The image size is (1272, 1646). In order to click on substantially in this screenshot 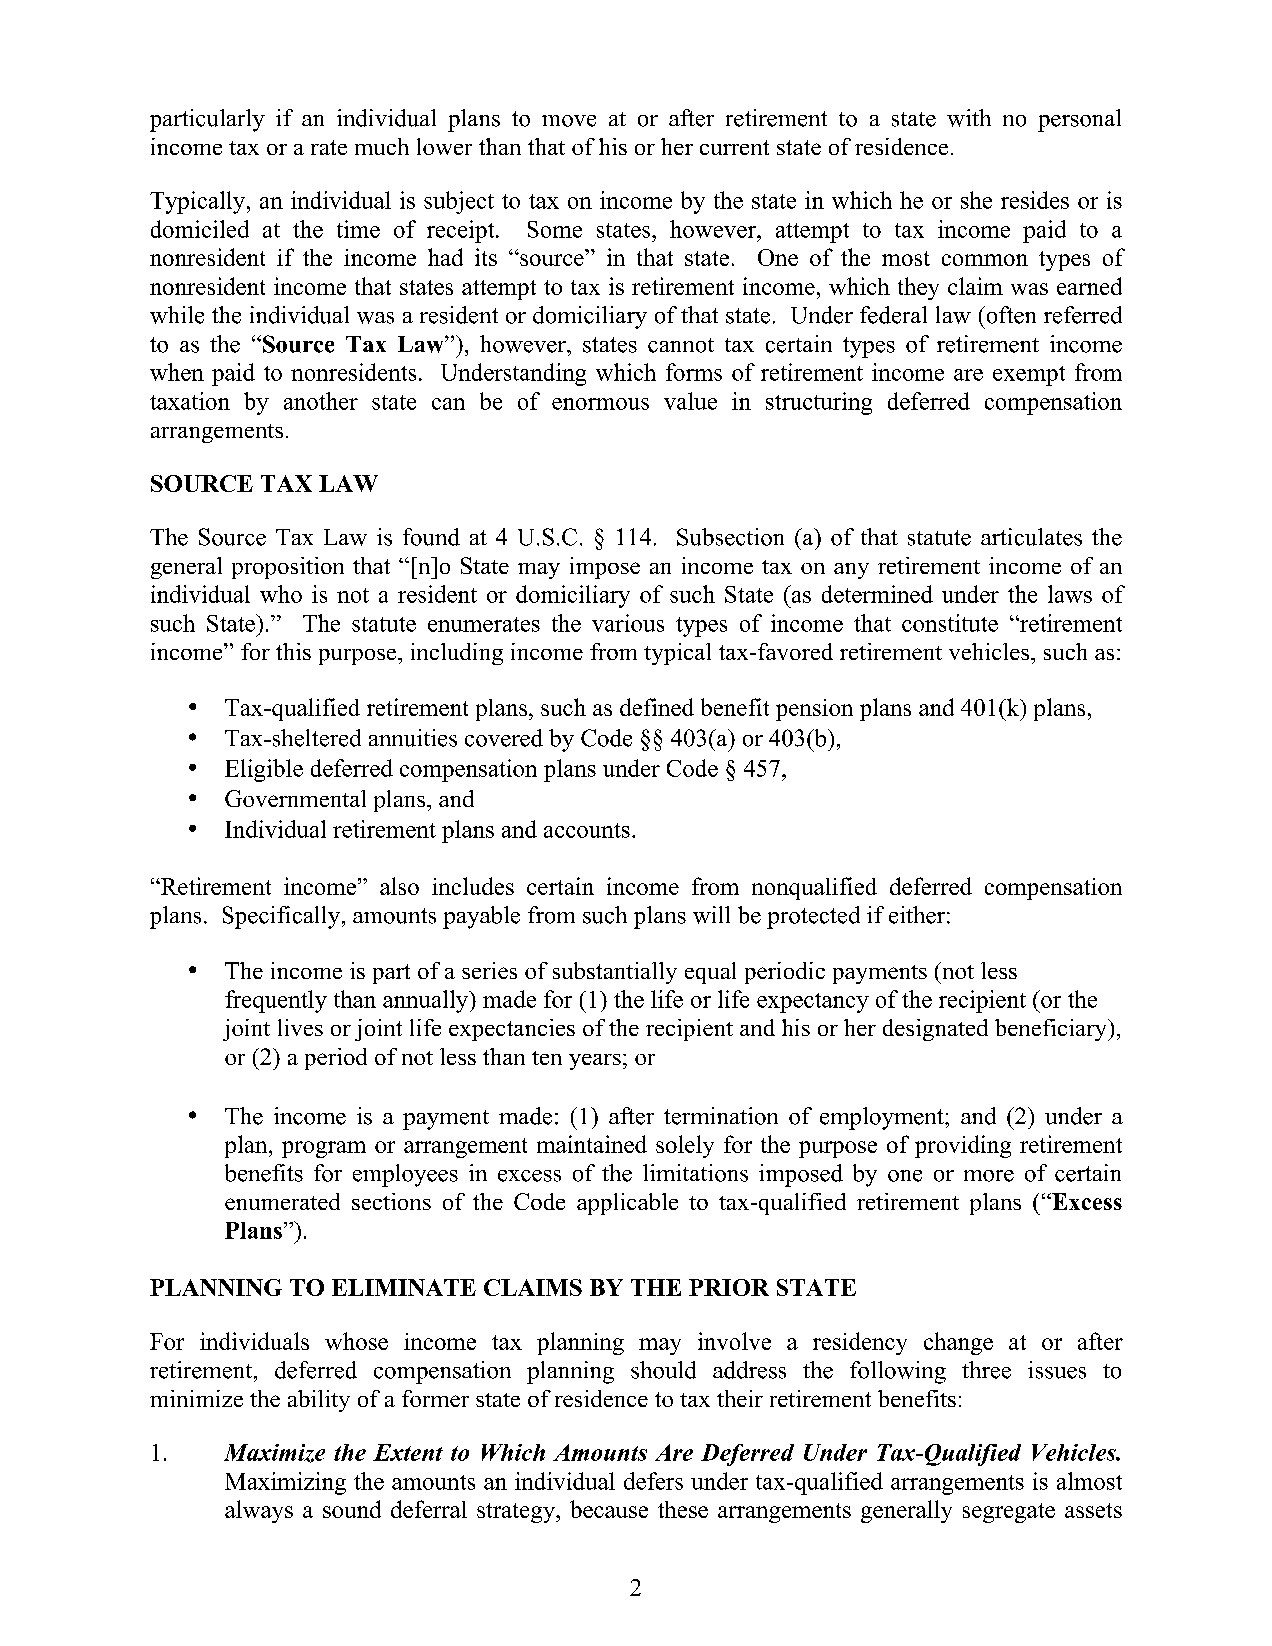, I will do `click(615, 973)`.
